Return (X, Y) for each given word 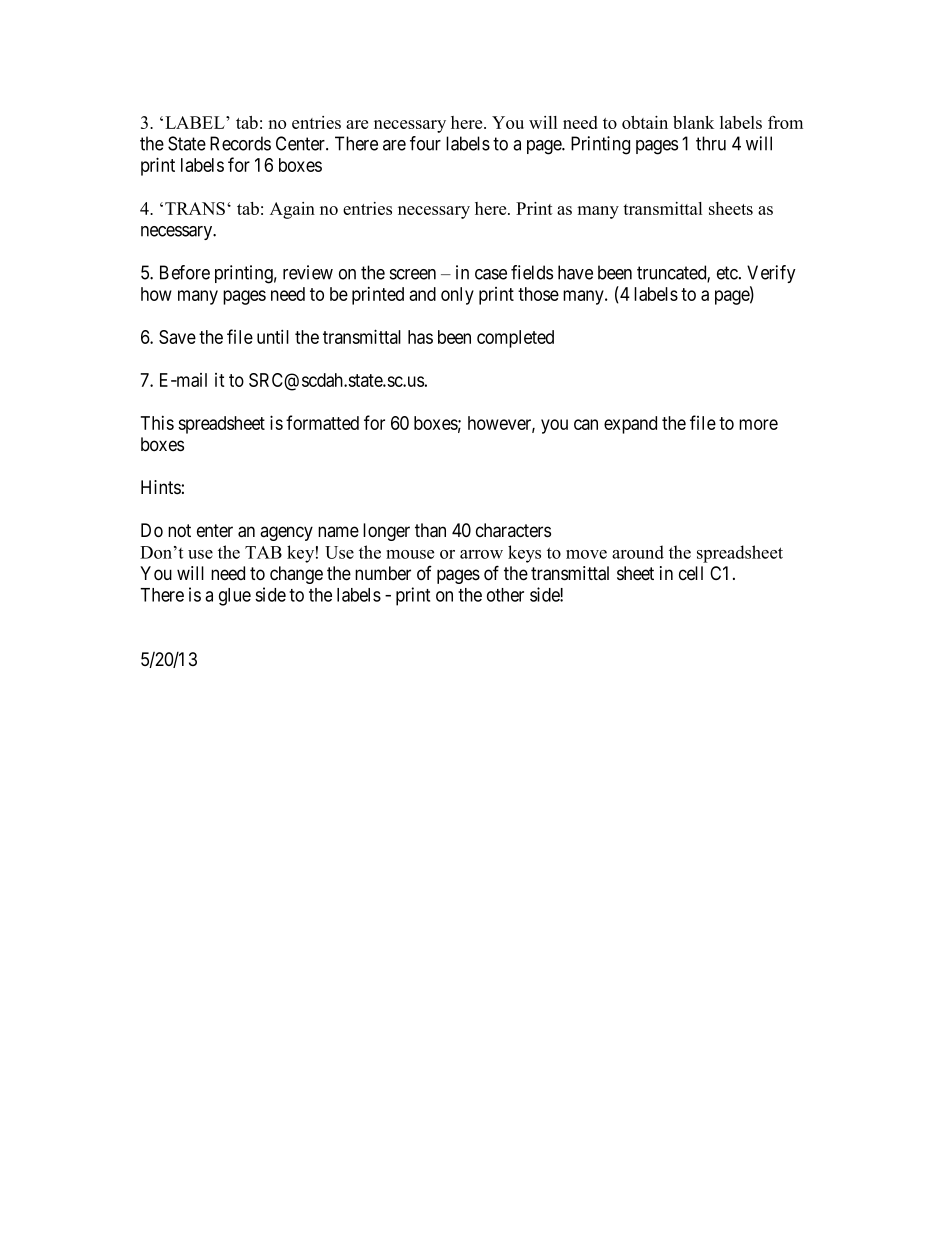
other (505, 595)
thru (711, 143)
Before (185, 272)
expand (630, 425)
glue (235, 597)
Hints (161, 487)
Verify (771, 274)
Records (240, 143)
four (425, 143)
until (273, 336)
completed (515, 339)
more (758, 424)
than (430, 530)
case (491, 274)
